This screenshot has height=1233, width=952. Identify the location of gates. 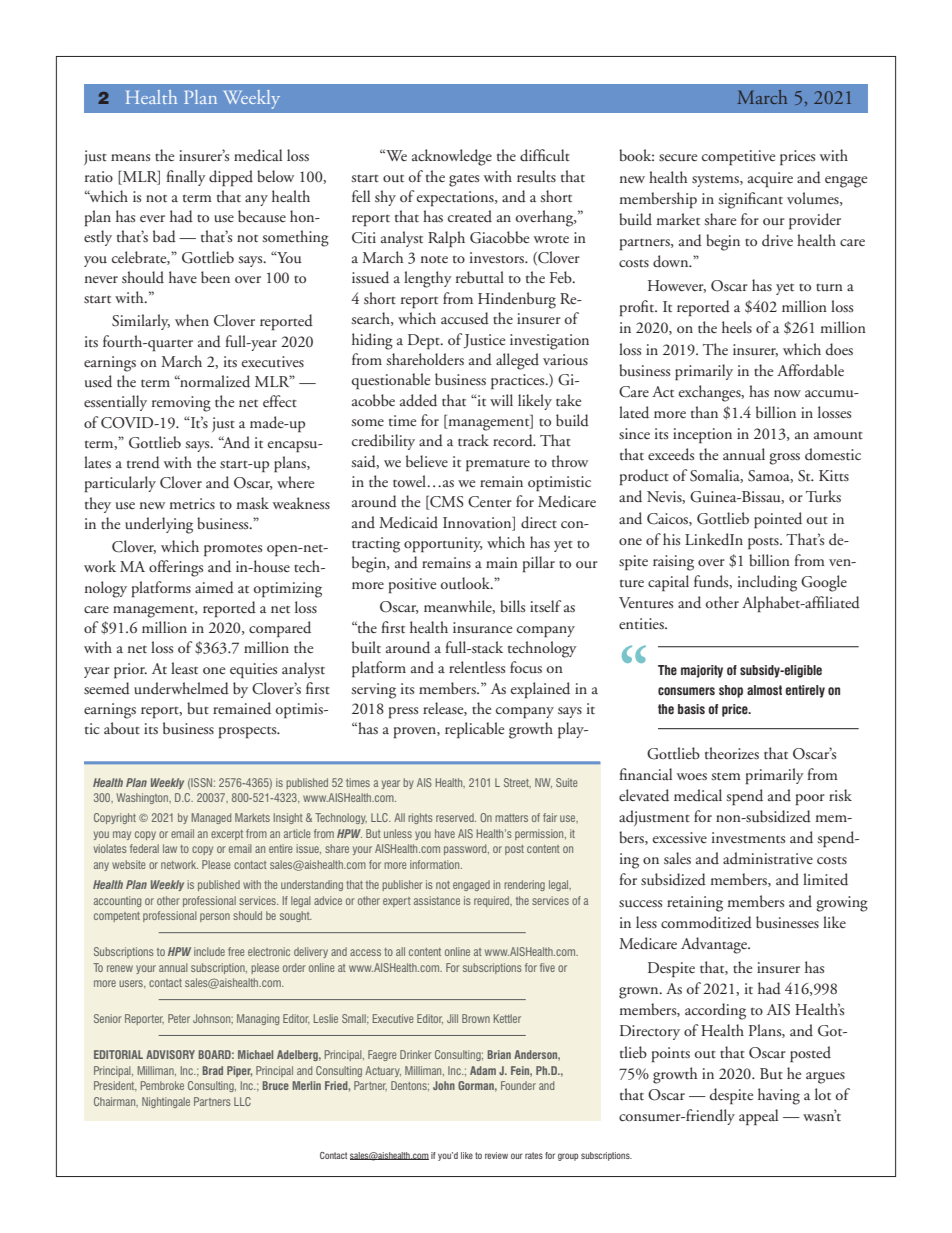
(464, 180).
